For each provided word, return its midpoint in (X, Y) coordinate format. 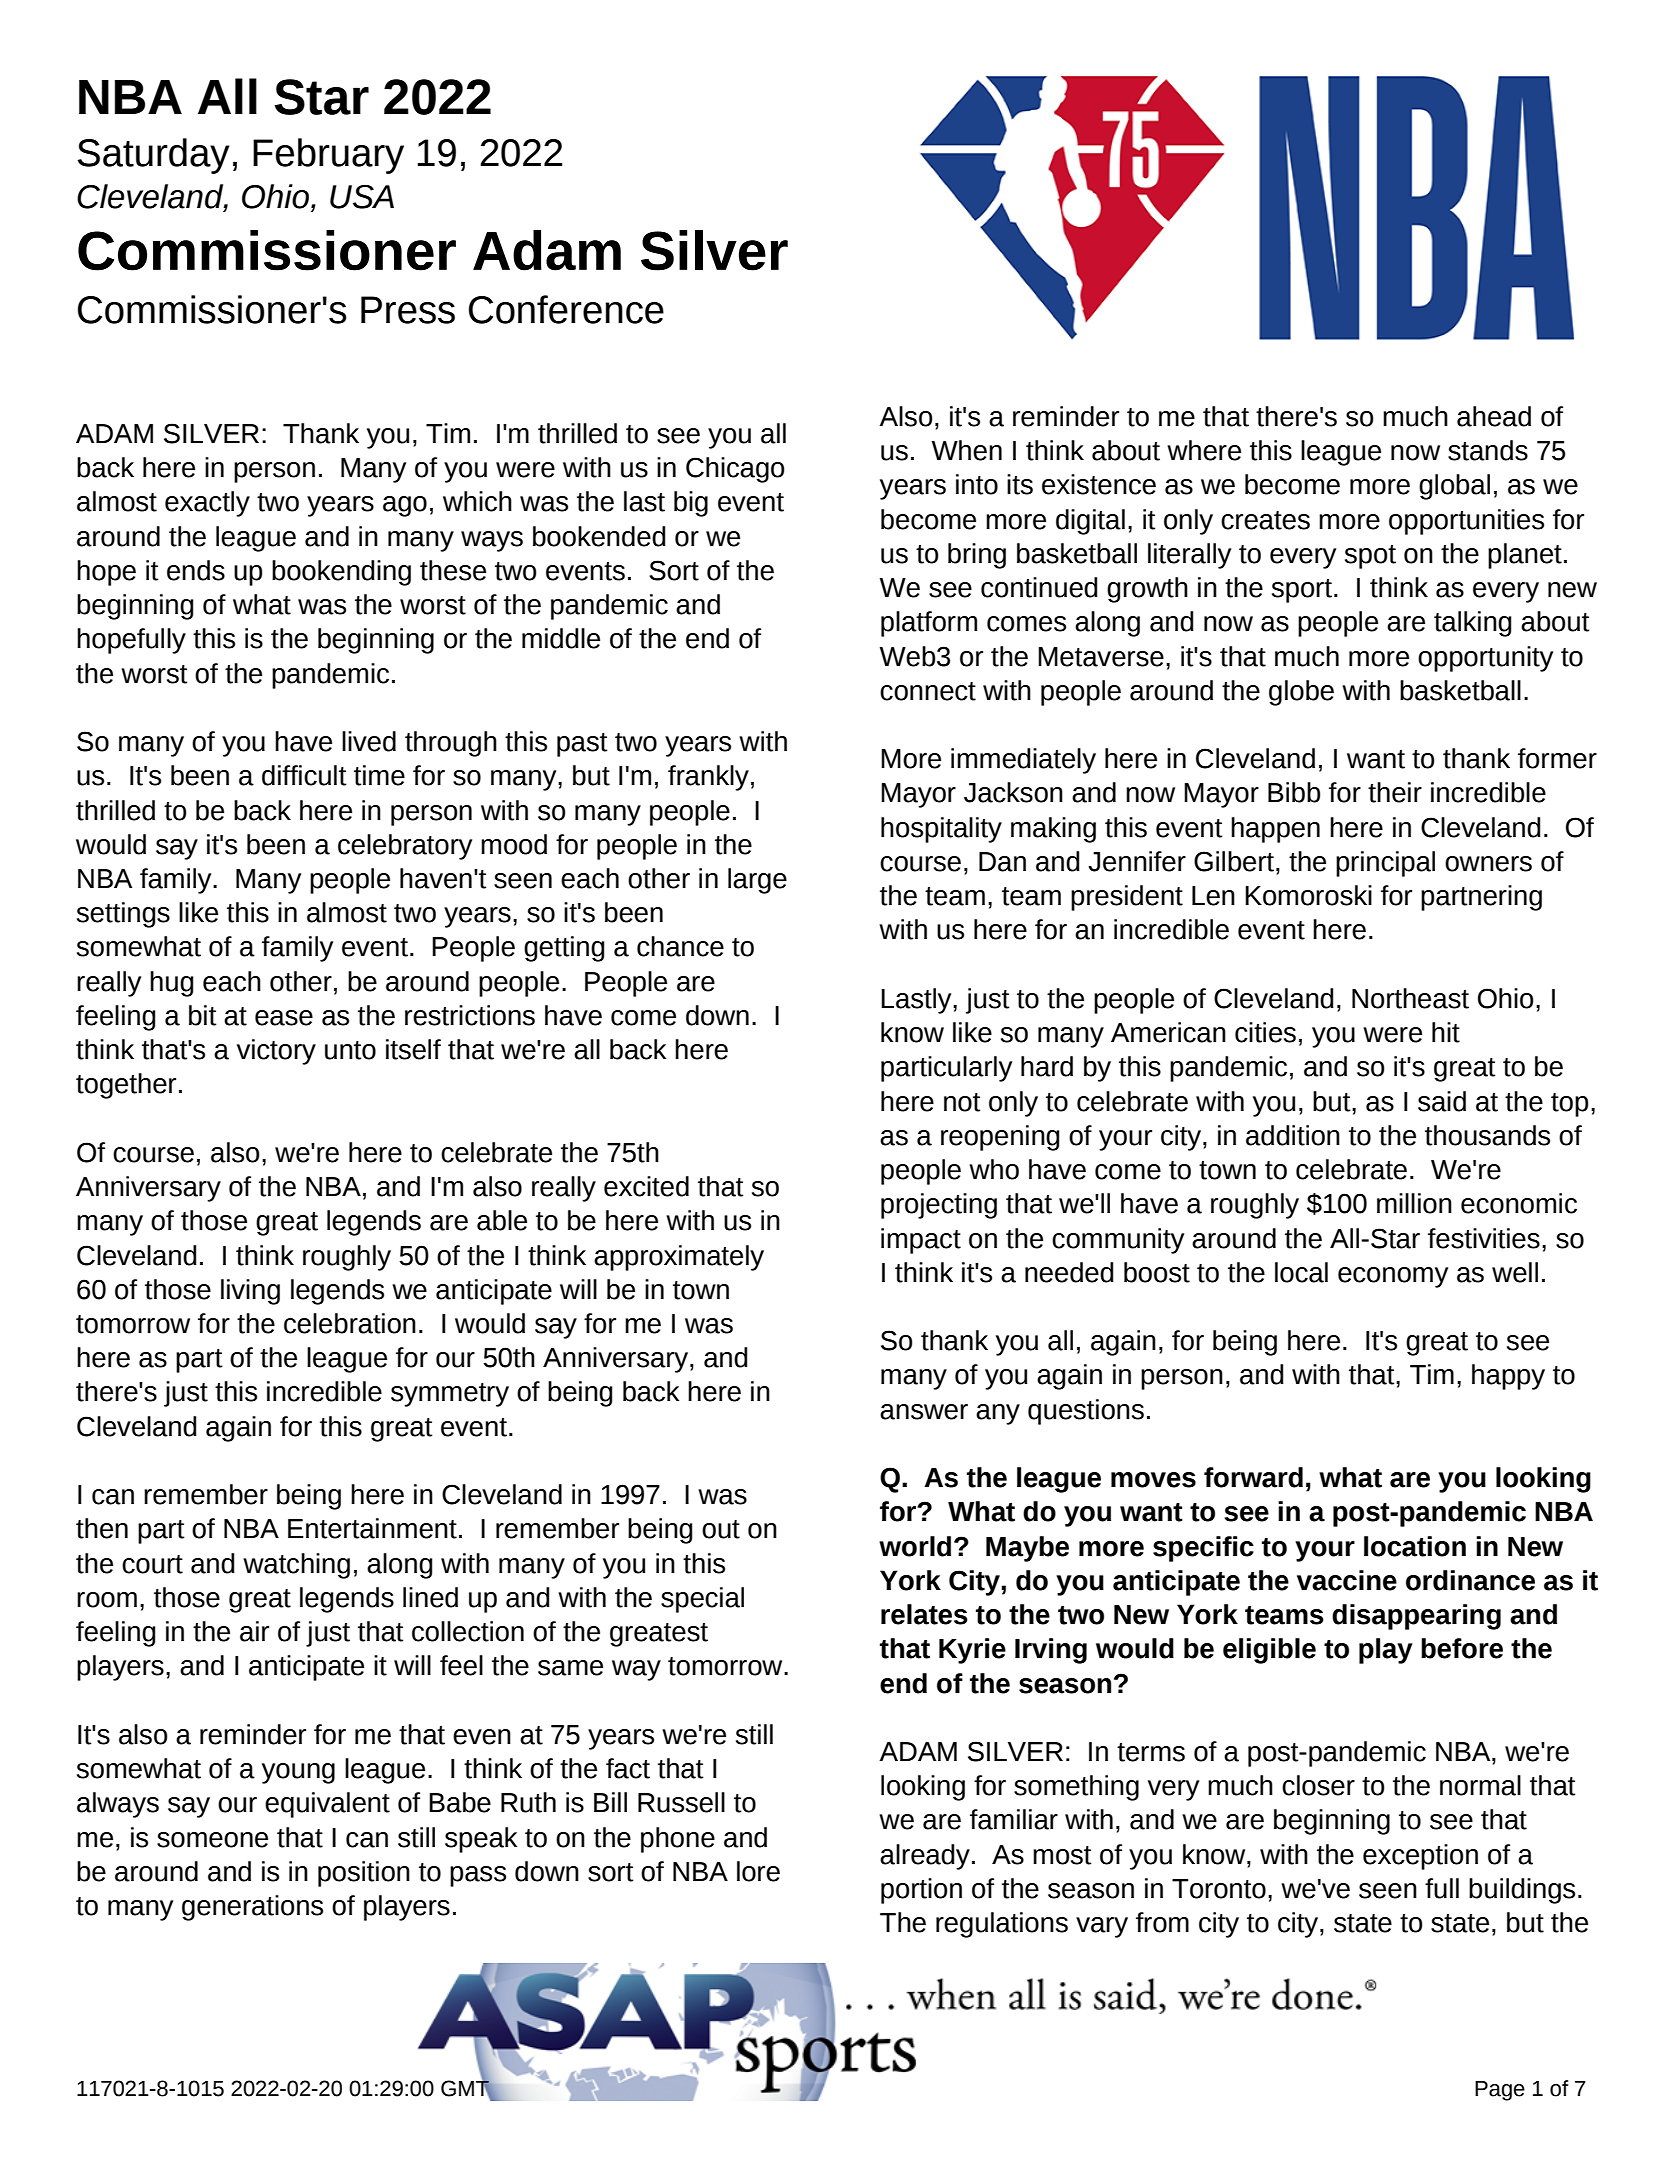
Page (1500, 2091)
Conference (566, 309)
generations (252, 1908)
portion (921, 1891)
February (328, 156)
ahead (1494, 416)
